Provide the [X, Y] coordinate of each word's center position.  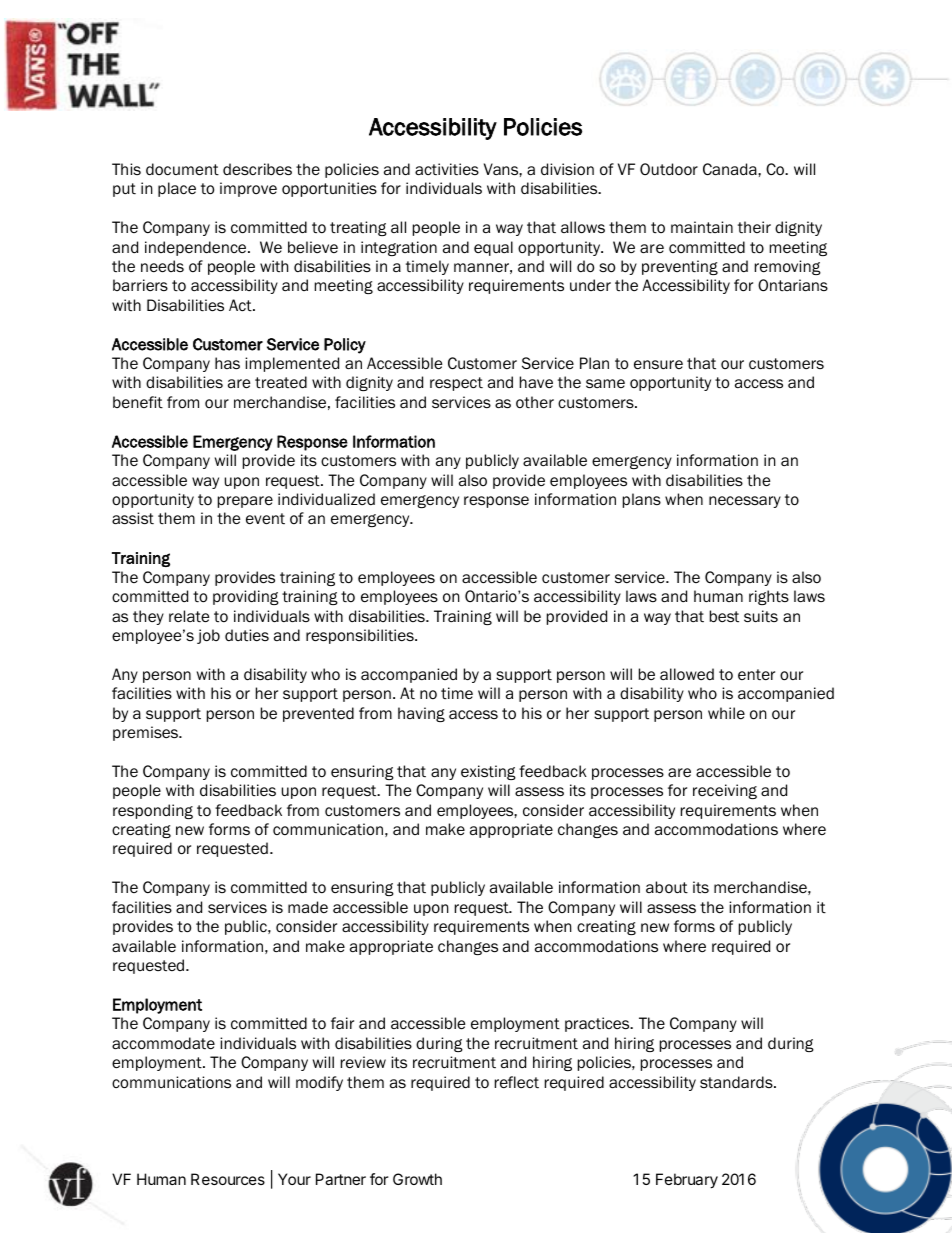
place [177, 189]
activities [447, 169]
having [421, 714]
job [208, 636]
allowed [687, 674]
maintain [702, 227]
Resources [228, 1179]
